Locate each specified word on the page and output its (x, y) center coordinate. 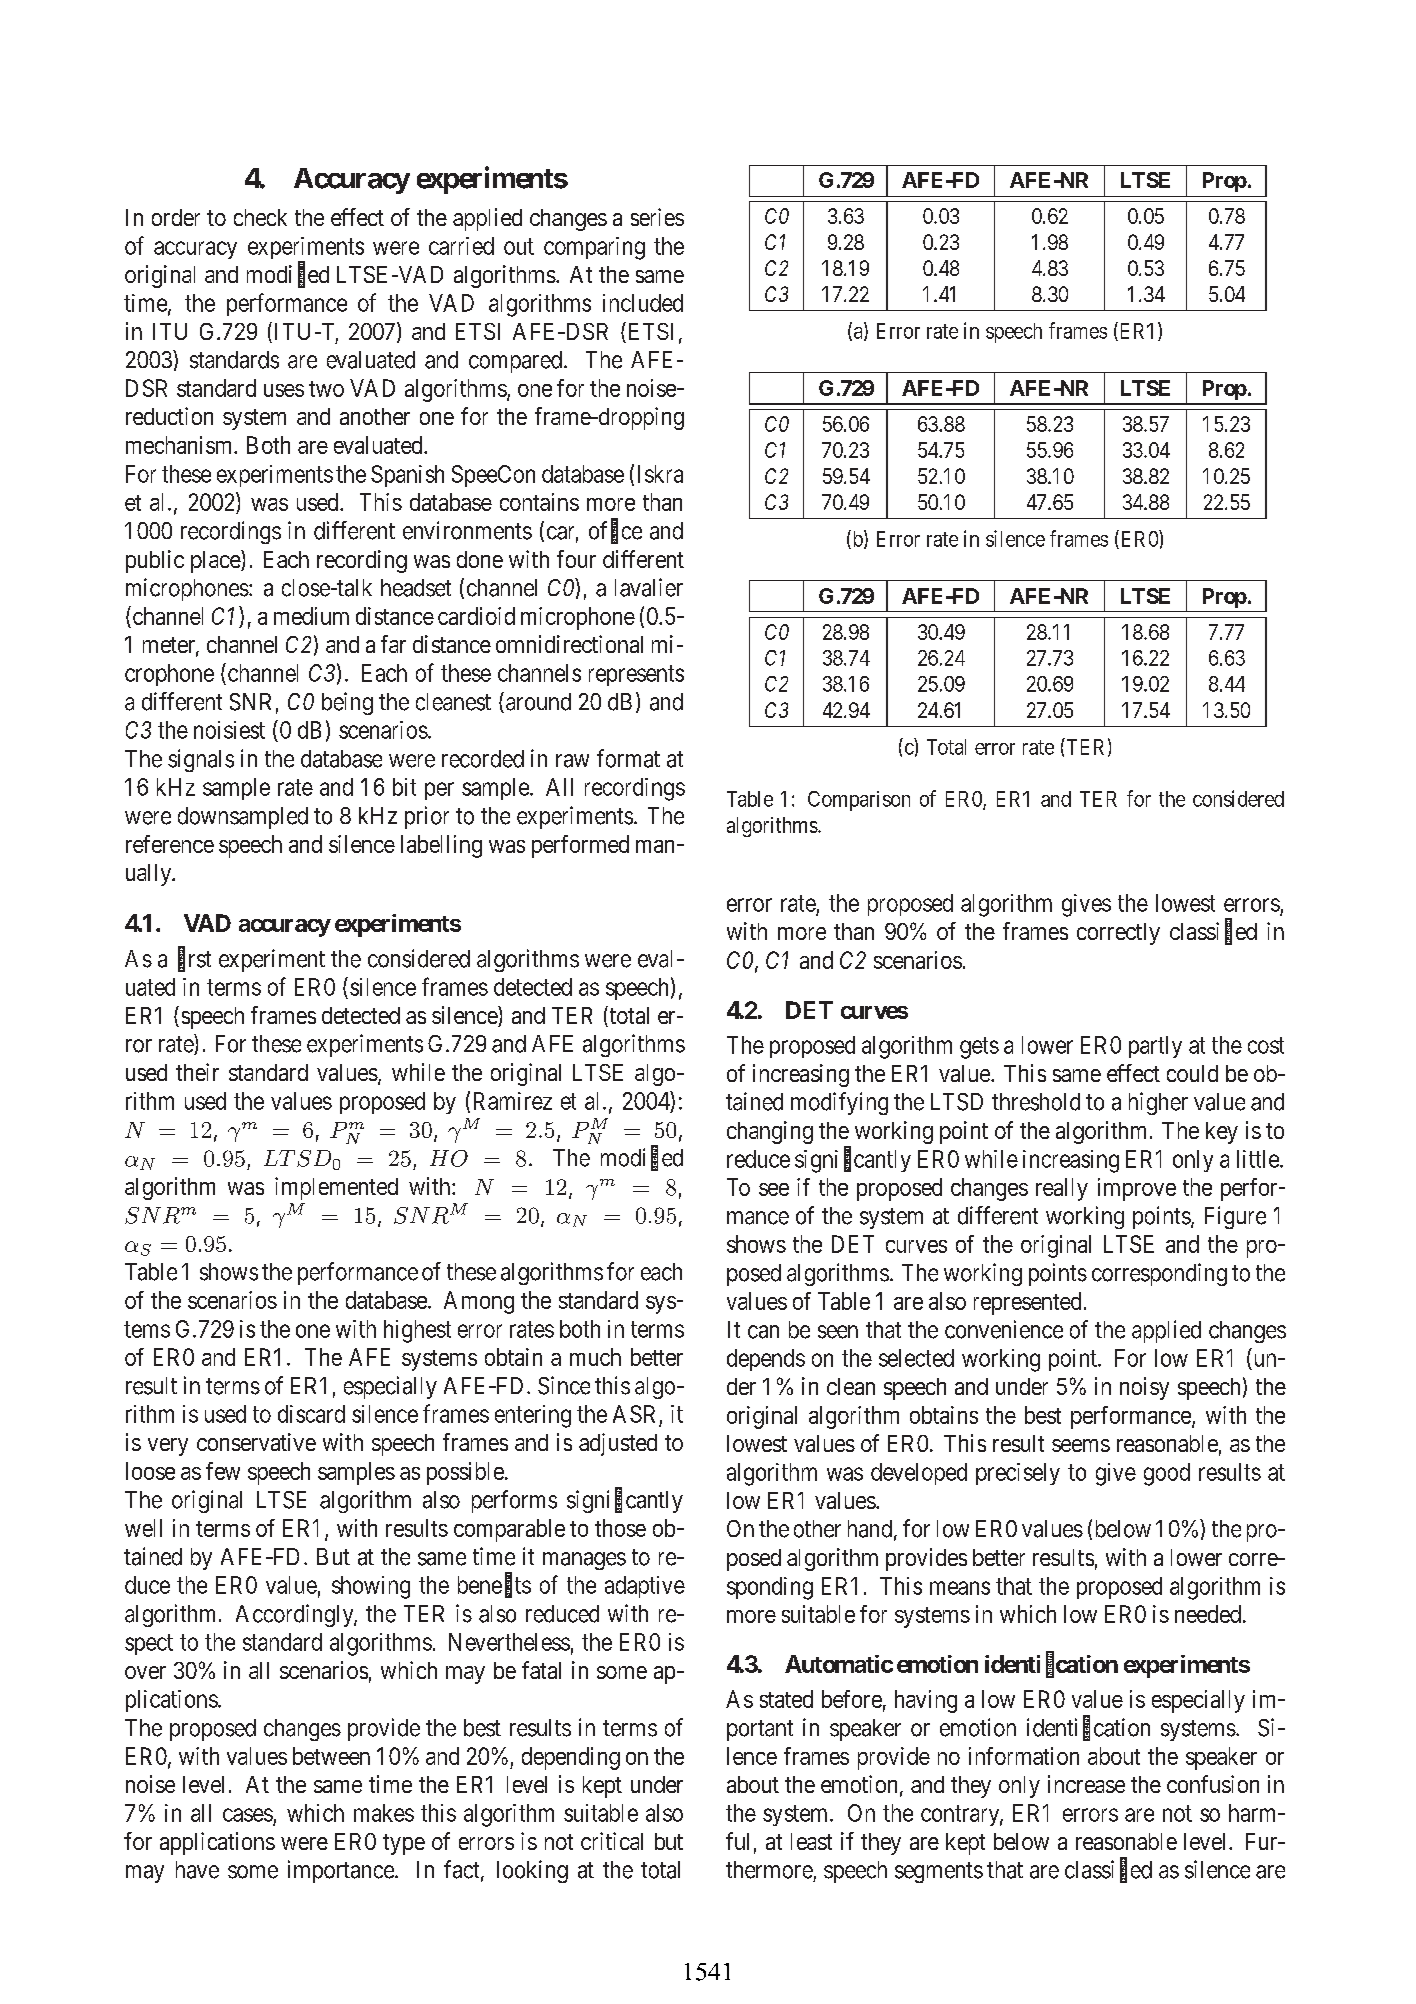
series (657, 217)
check (260, 217)
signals (201, 760)
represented (1027, 1303)
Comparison (859, 801)
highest (417, 1331)
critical (612, 1841)
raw (572, 761)
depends (766, 1360)
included (643, 303)
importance (342, 1871)
